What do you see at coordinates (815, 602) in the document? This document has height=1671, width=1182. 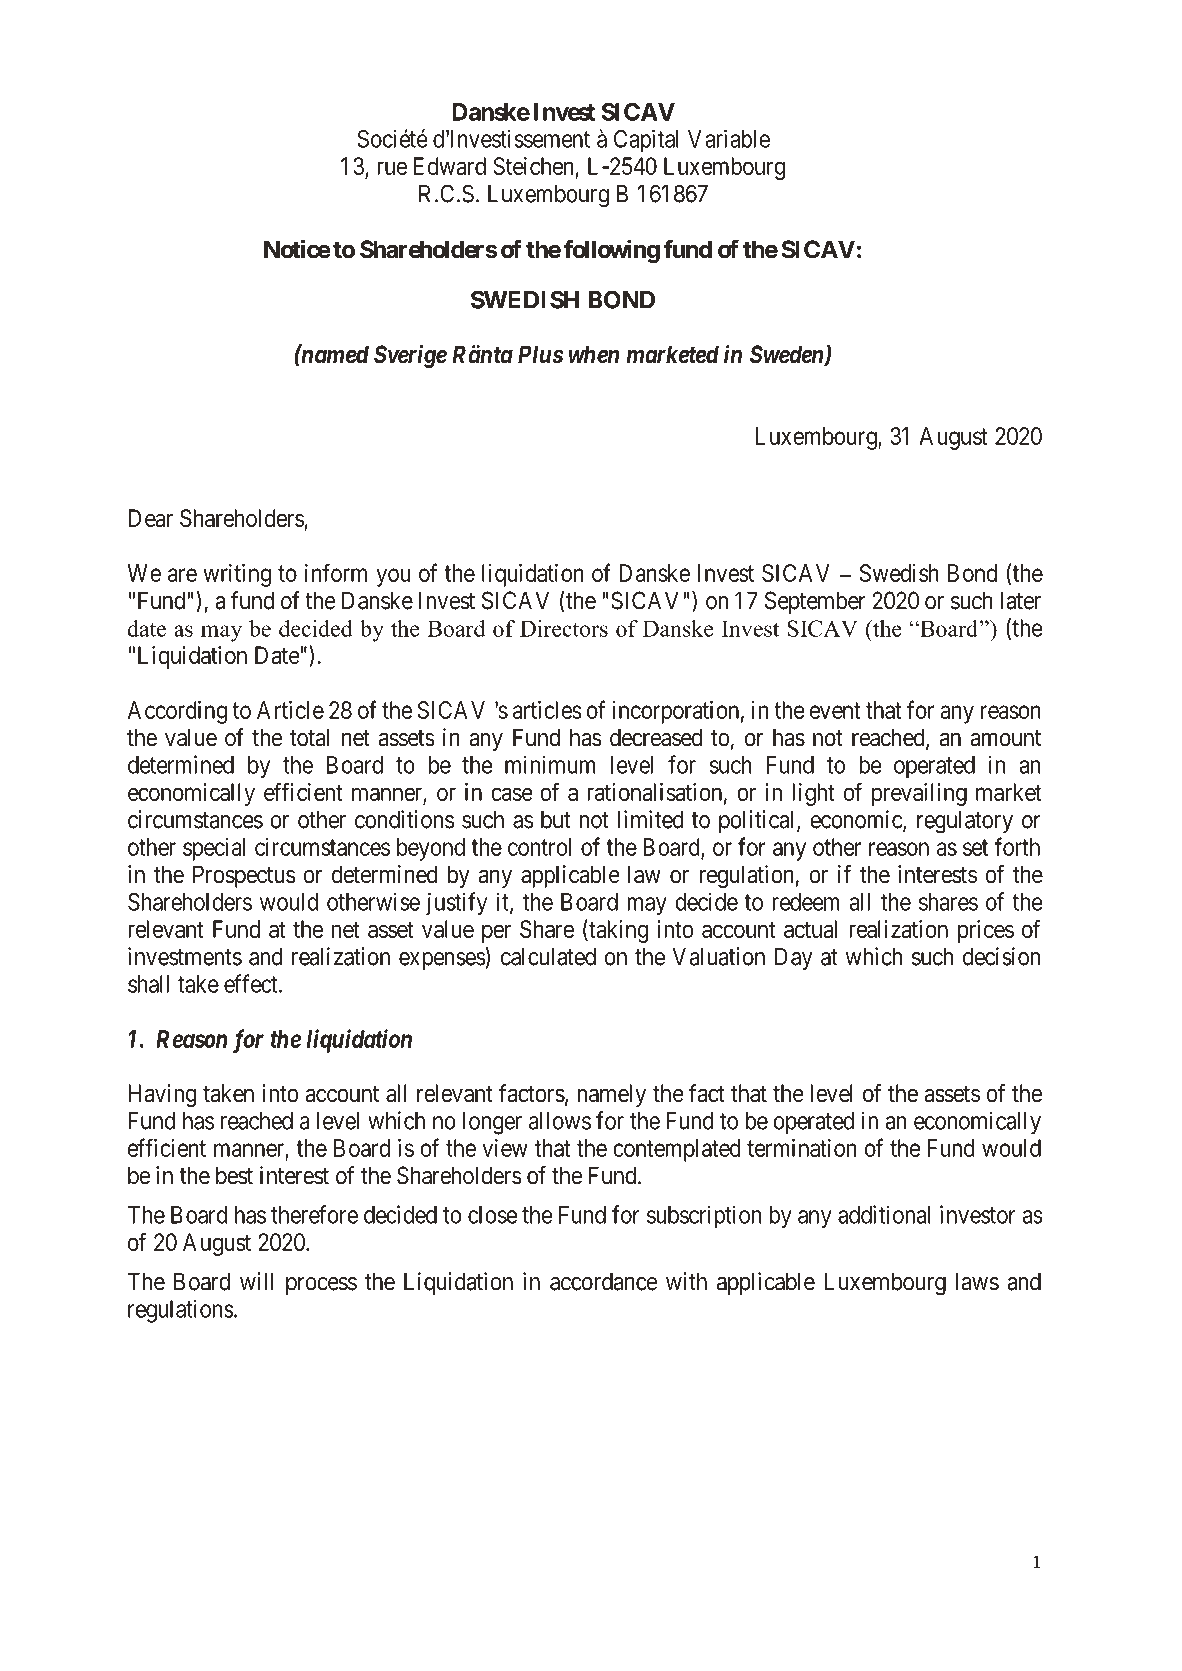 I see `September` at bounding box center [815, 602].
